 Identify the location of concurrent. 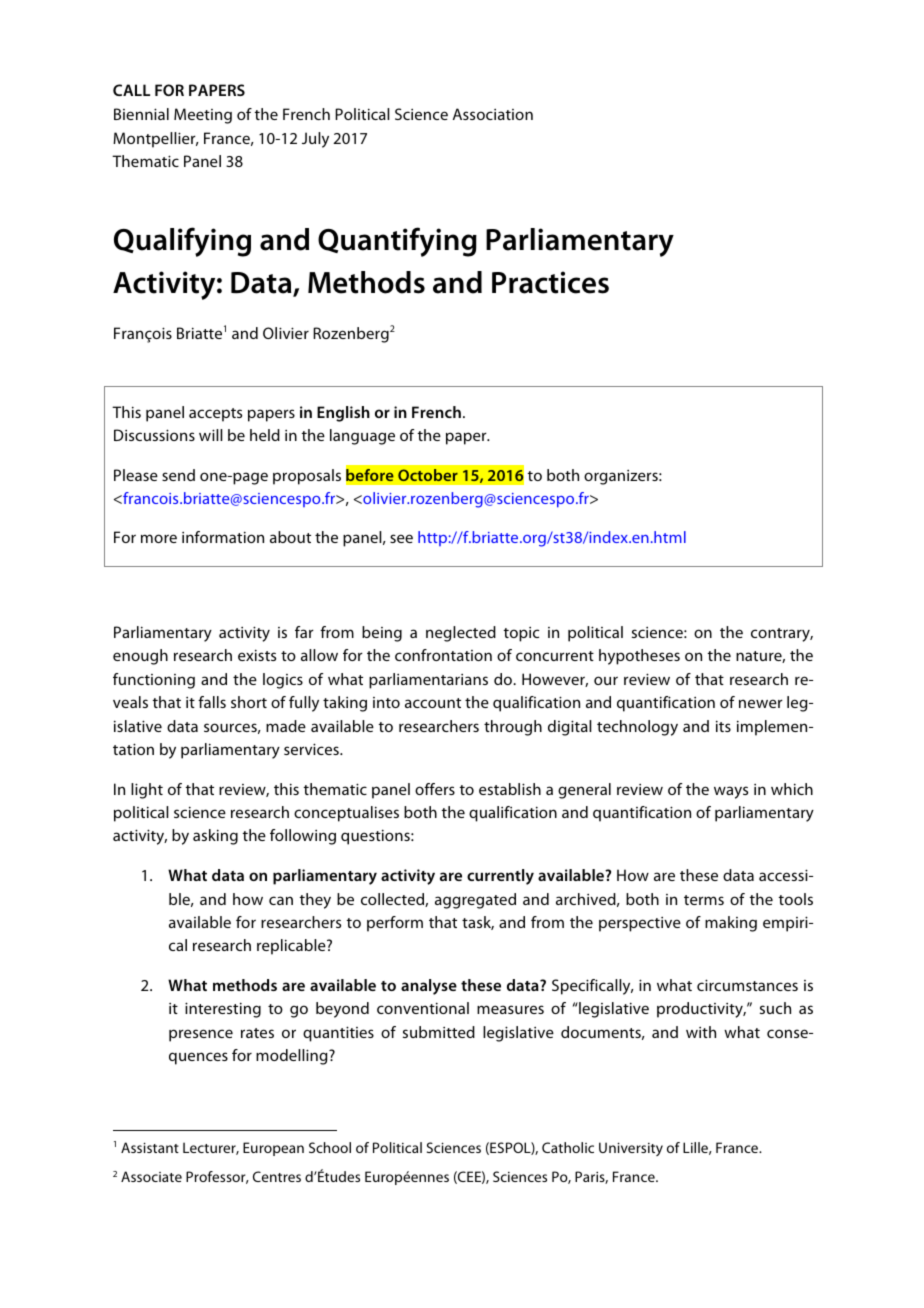
(555, 656).
